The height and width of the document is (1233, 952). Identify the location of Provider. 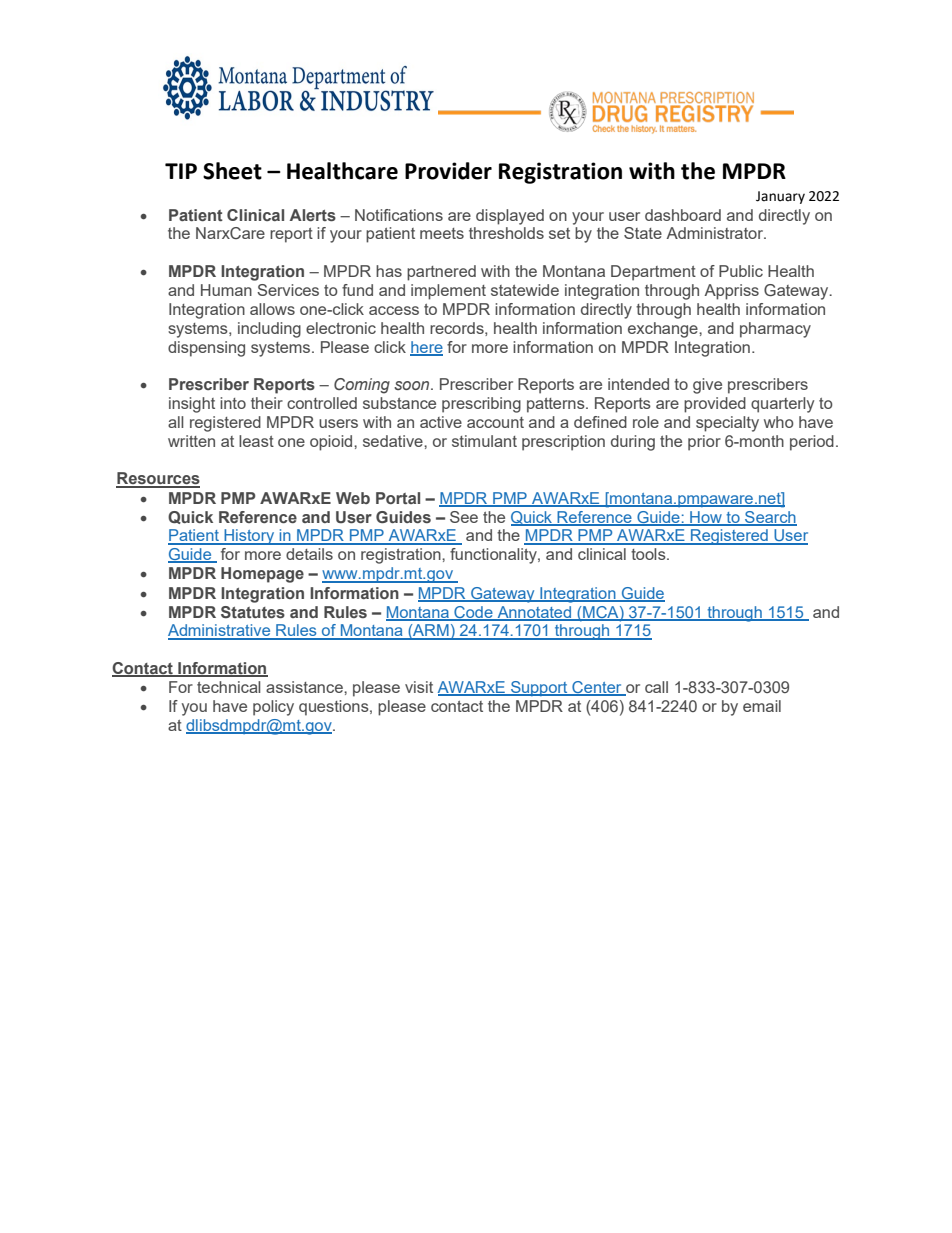
(448, 171).
